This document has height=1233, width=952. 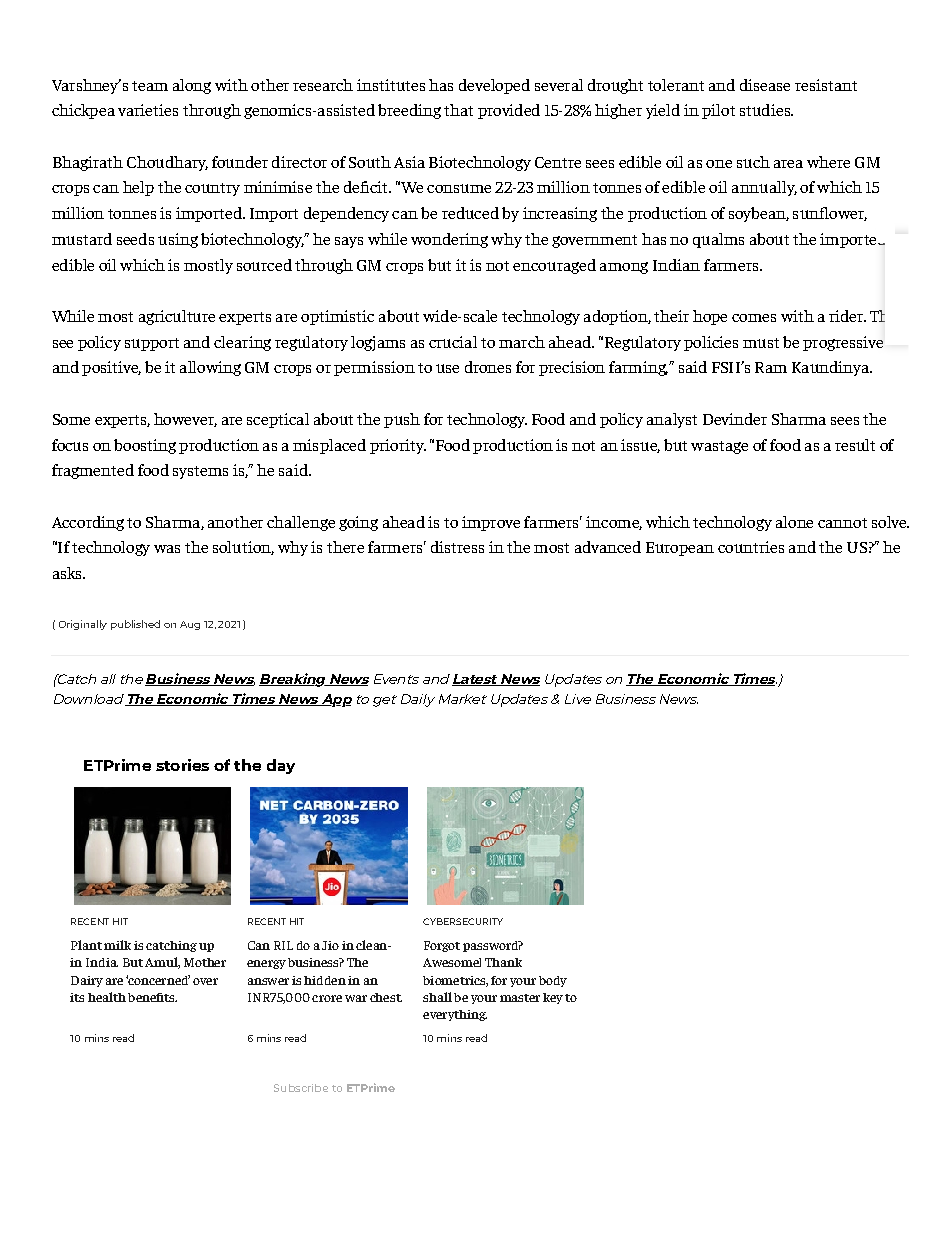 I want to click on boosting, so click(x=145, y=446).
